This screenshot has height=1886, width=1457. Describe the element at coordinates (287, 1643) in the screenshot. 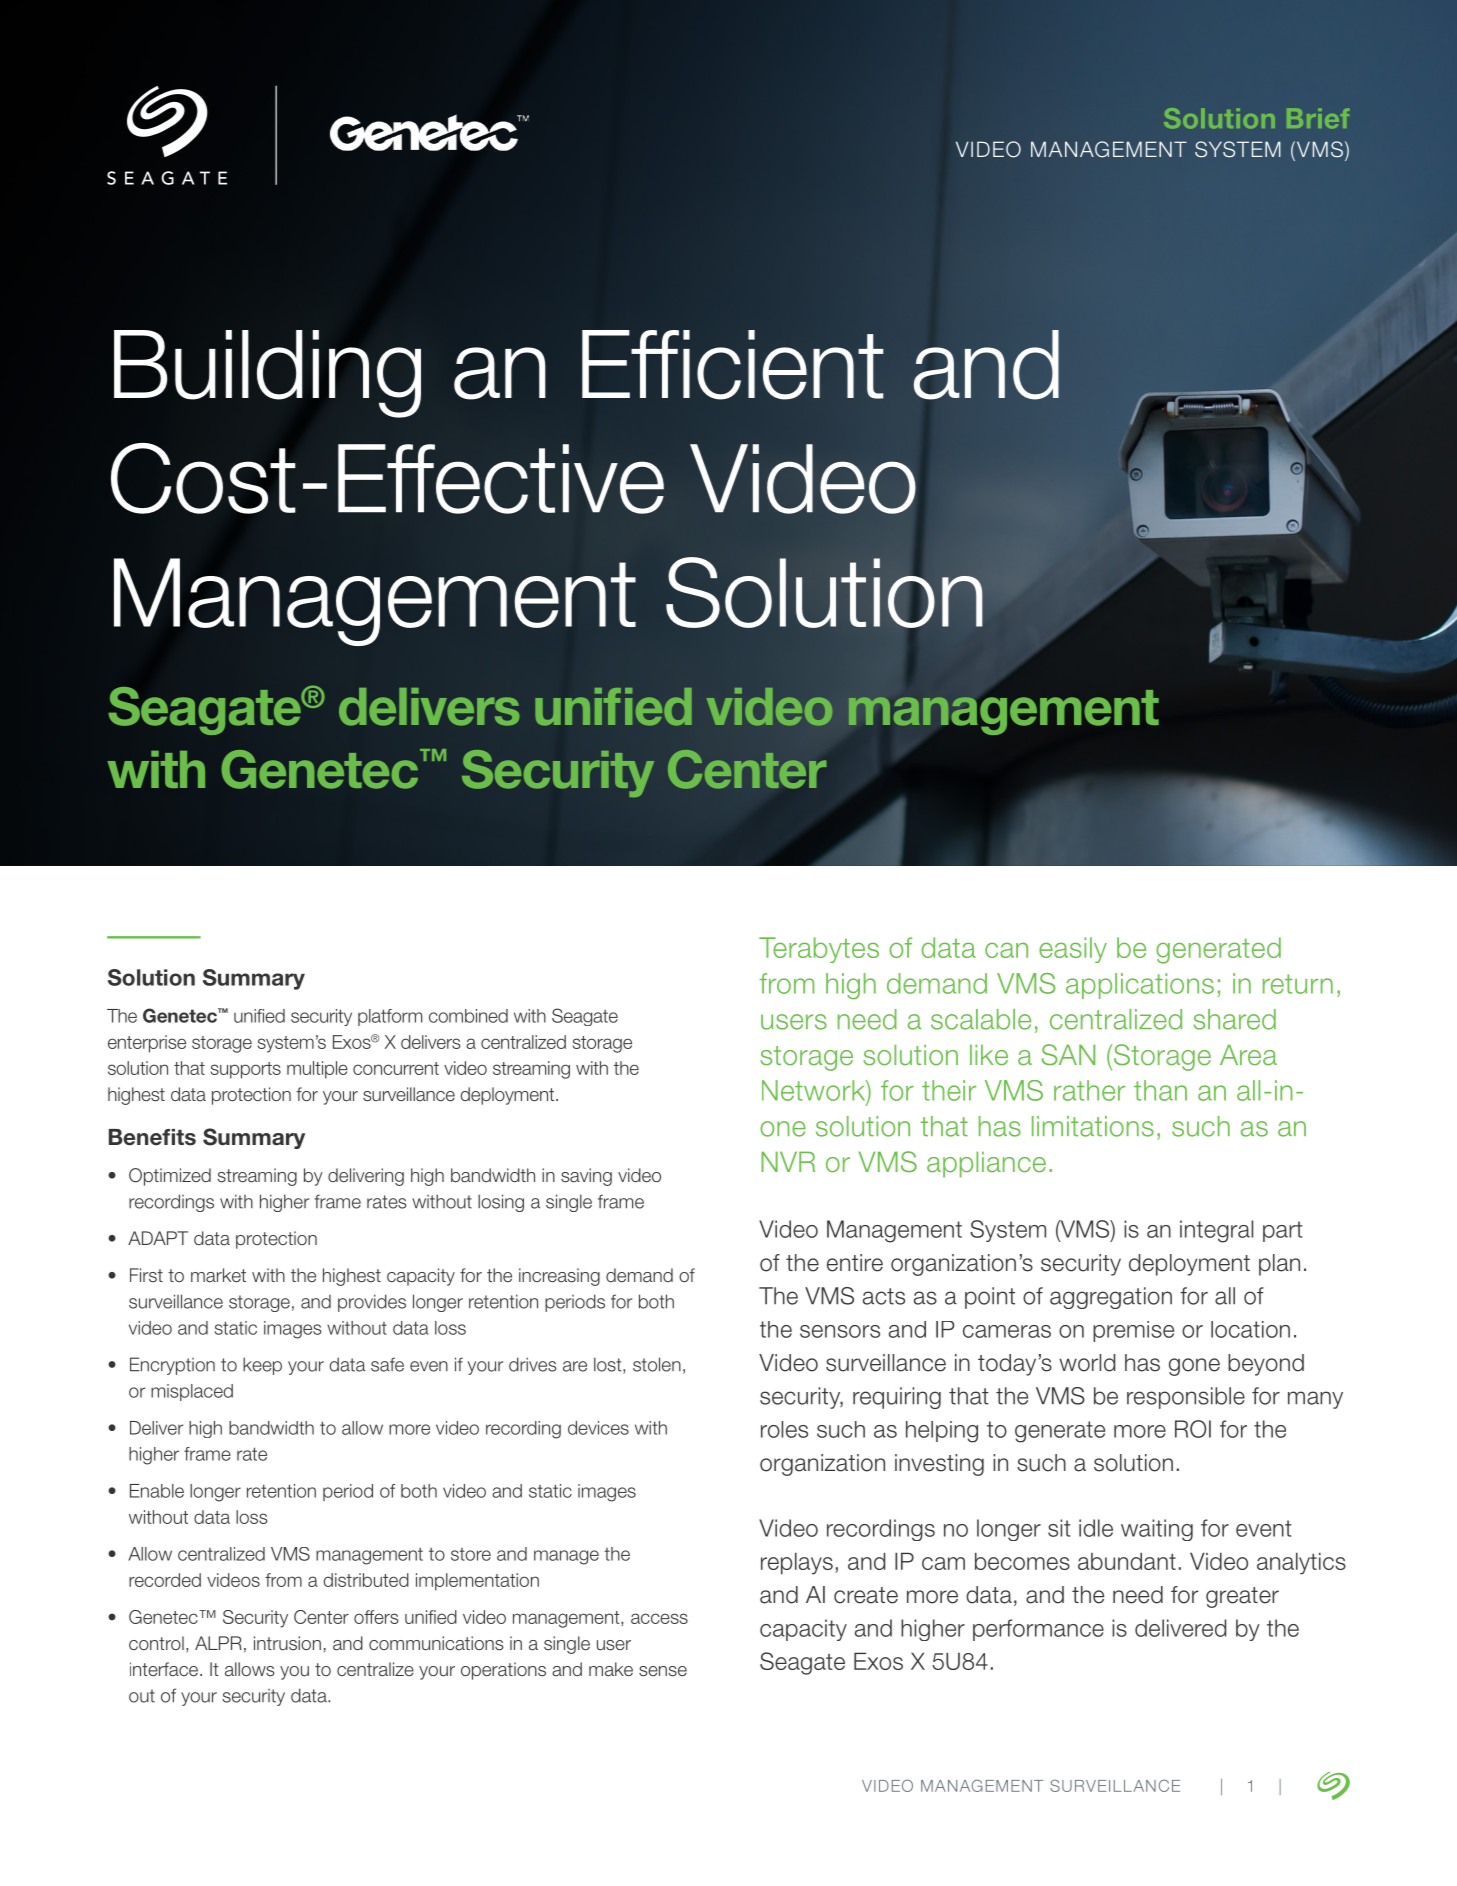

I see `intrusion` at that location.
